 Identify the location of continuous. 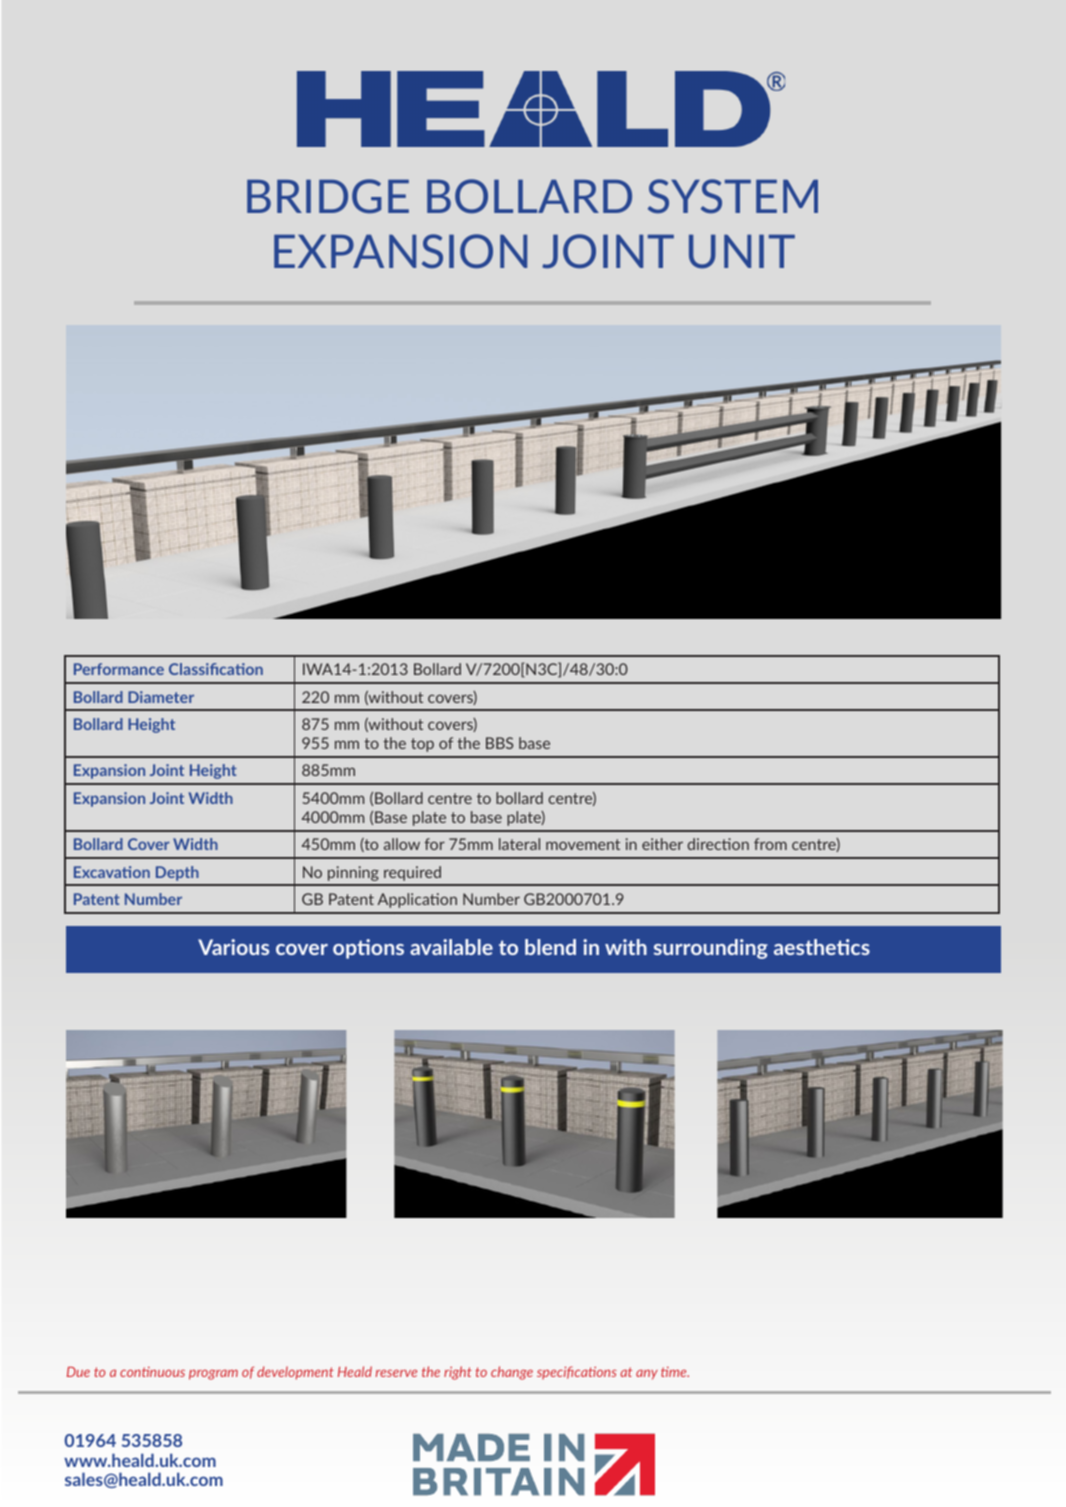
(152, 1371).
